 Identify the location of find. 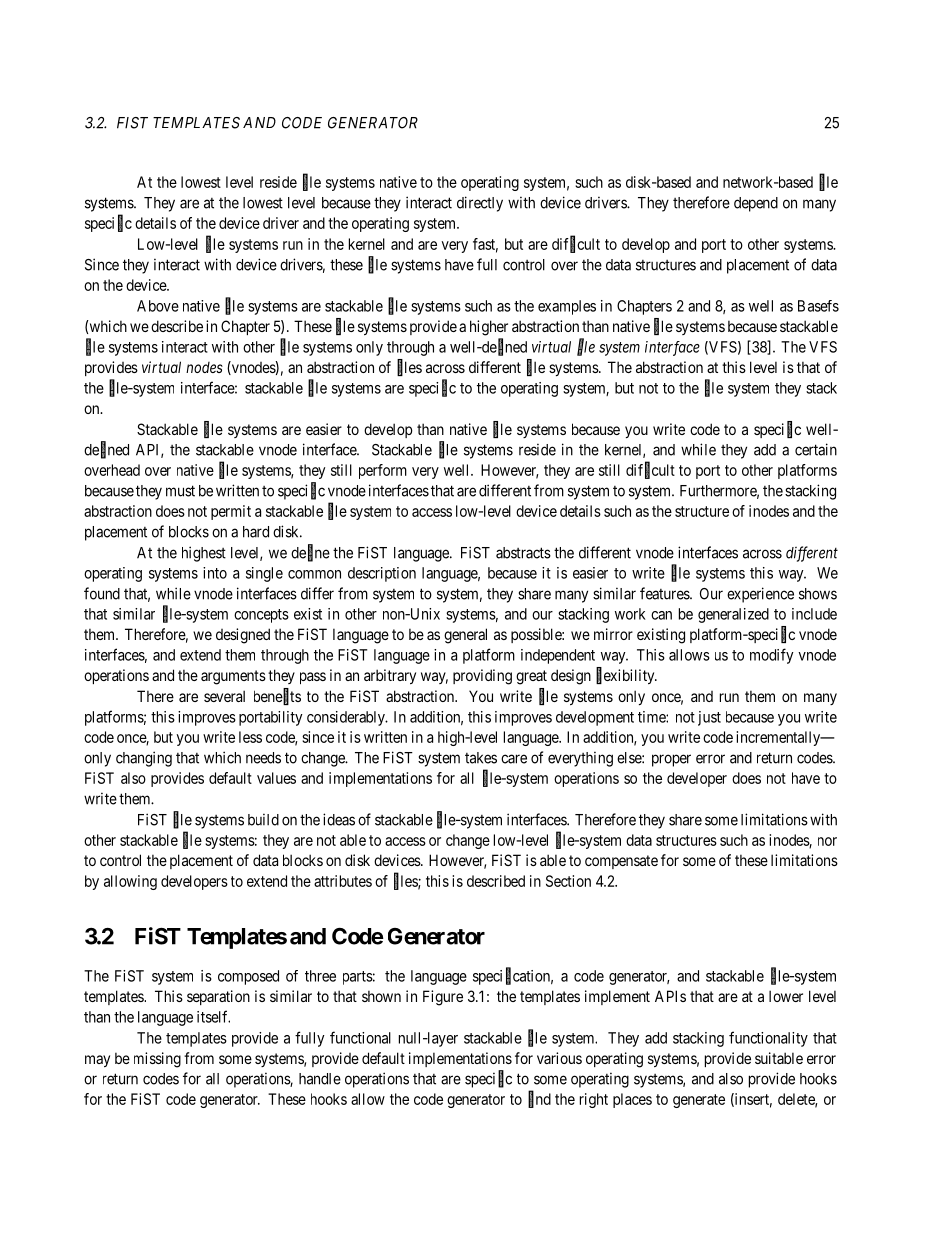
(539, 1099).
